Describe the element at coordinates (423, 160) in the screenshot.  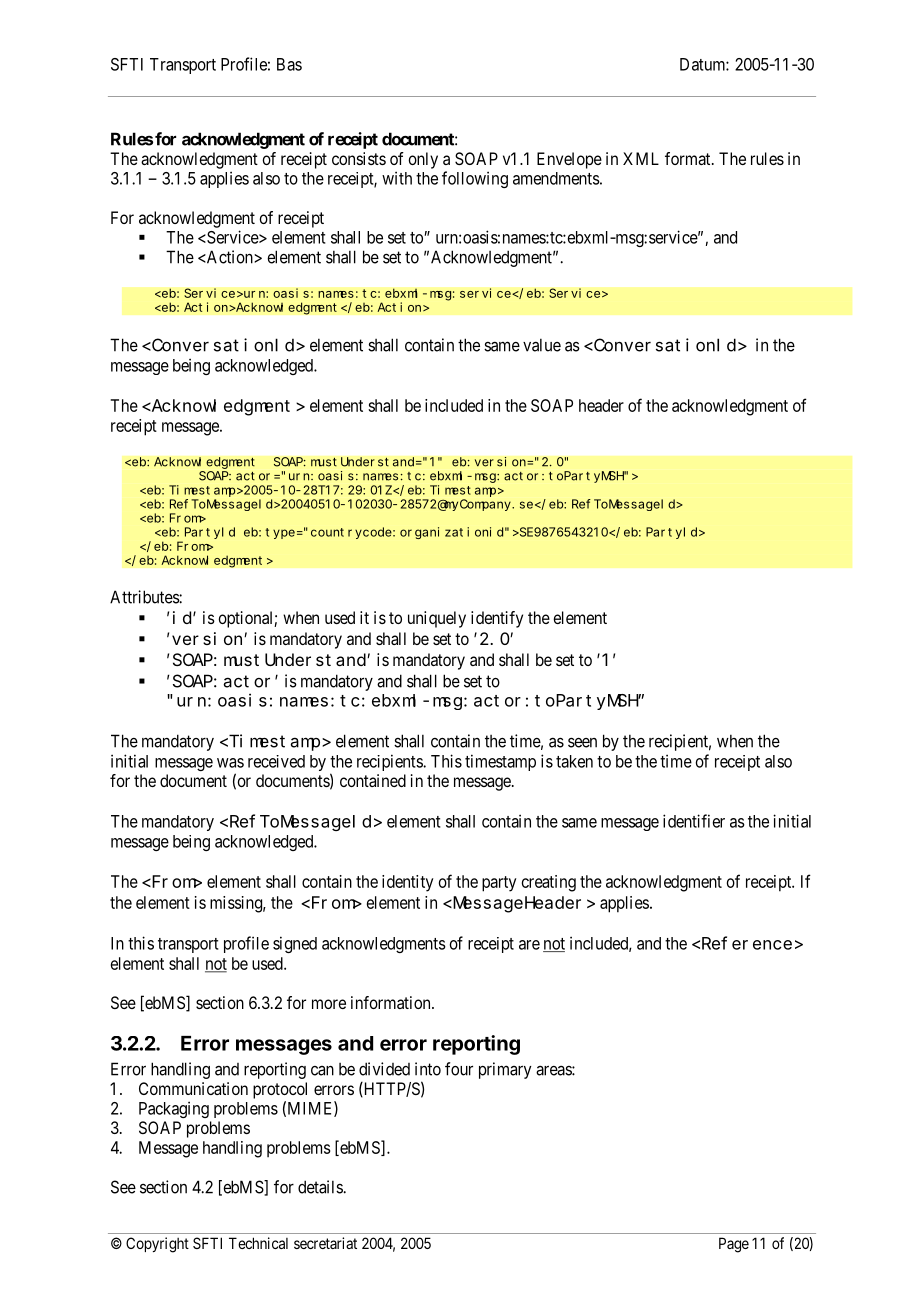
I see `only` at that location.
